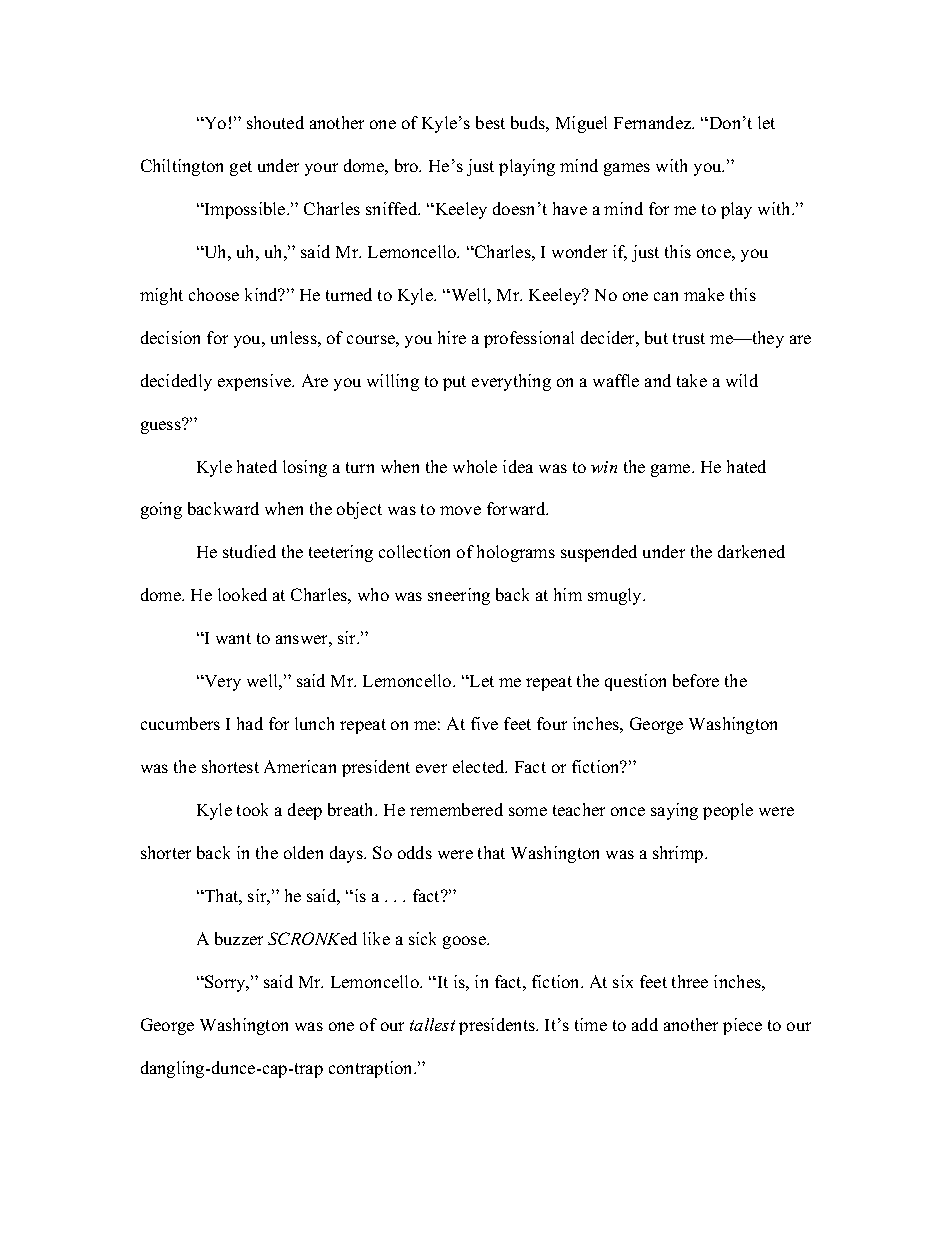 This screenshot has height=1233, width=952. I want to click on expensive, so click(256, 382).
